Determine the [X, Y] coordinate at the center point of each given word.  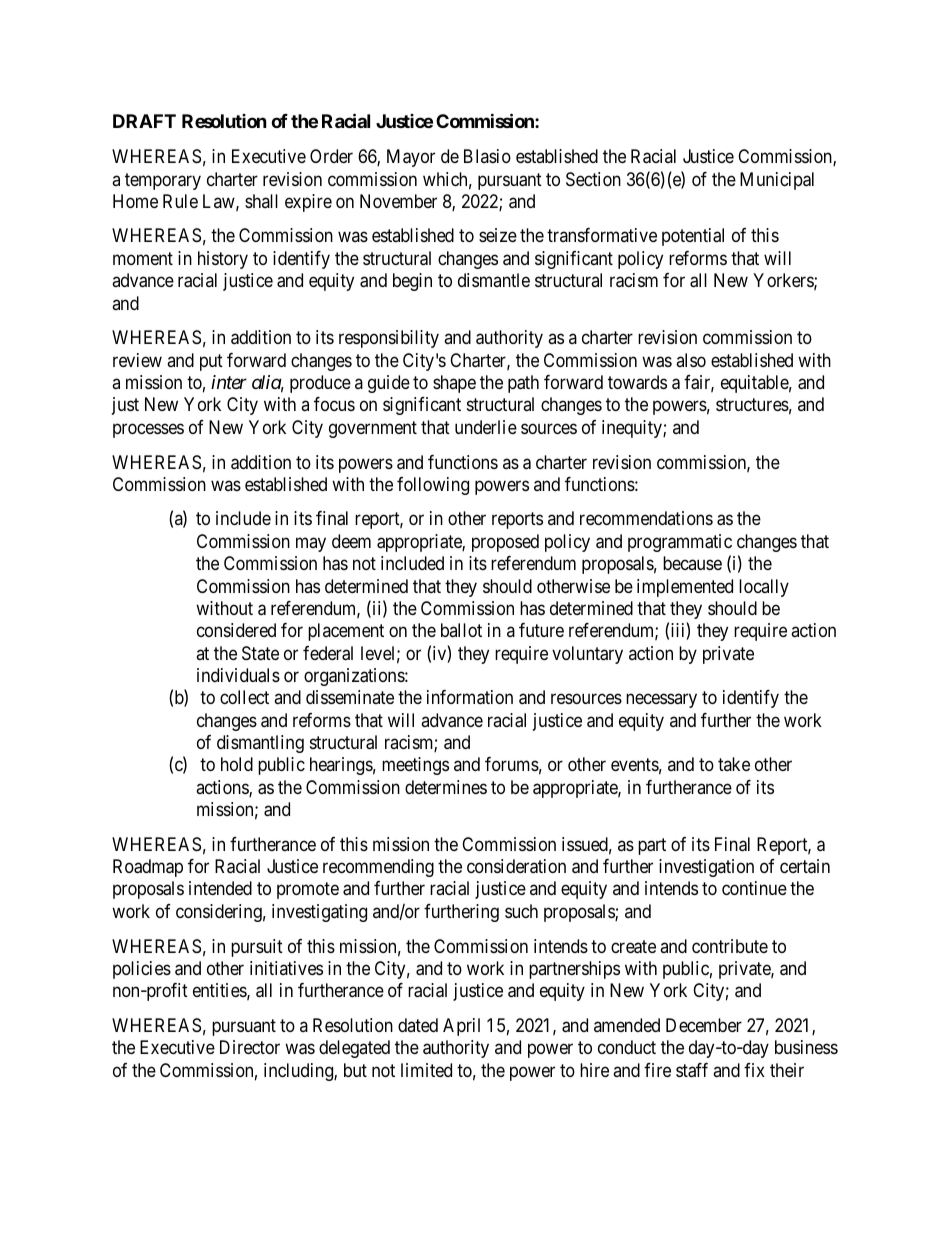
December [704, 1025]
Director [250, 1047]
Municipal [777, 181]
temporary [163, 181]
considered [236, 630]
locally [764, 588]
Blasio [487, 156]
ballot [461, 630]
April [461, 1027]
